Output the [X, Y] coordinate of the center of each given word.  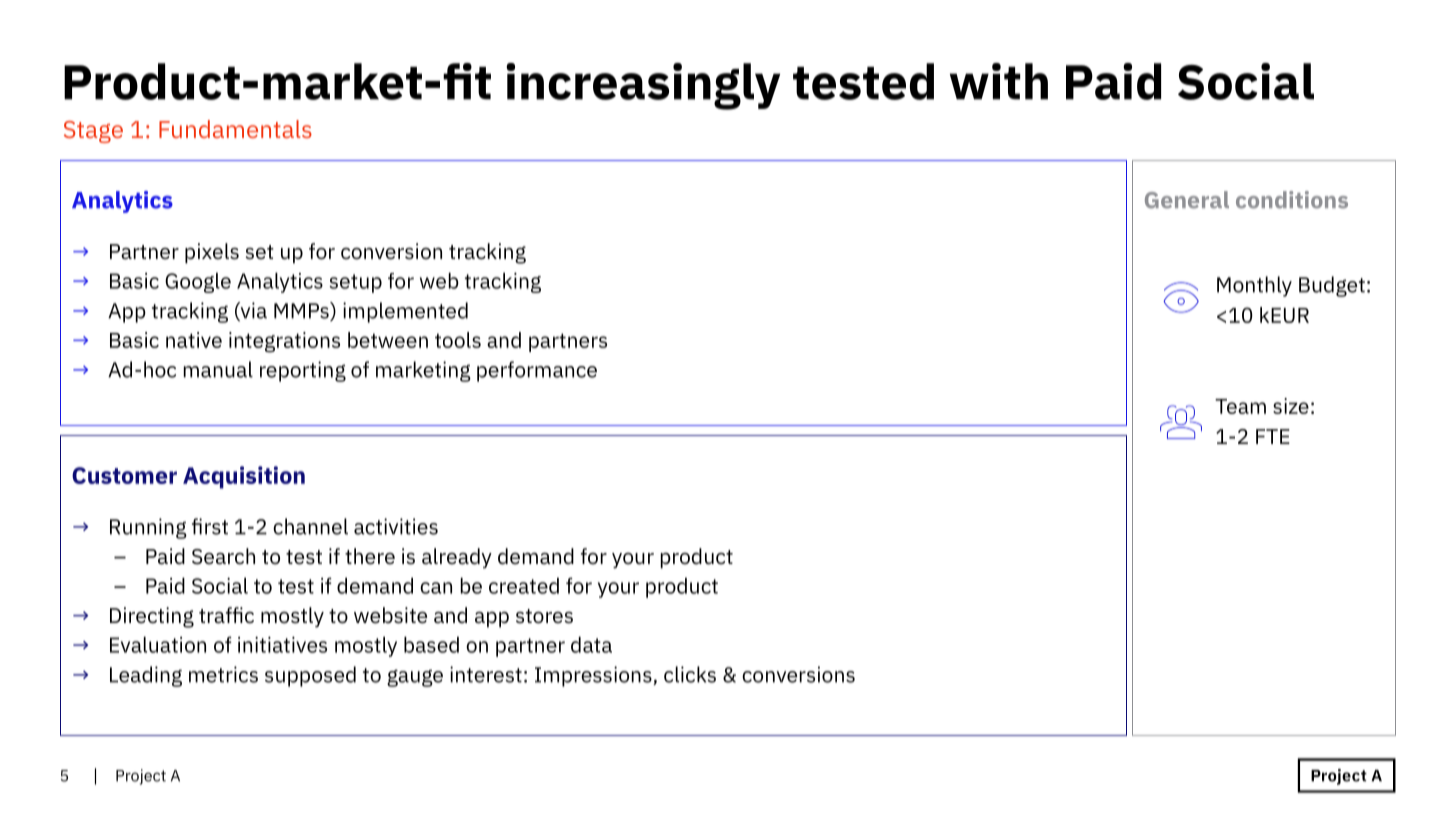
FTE [1273, 436]
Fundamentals [235, 129]
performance [537, 371]
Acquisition [244, 477]
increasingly [643, 86]
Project [141, 777]
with [999, 81]
